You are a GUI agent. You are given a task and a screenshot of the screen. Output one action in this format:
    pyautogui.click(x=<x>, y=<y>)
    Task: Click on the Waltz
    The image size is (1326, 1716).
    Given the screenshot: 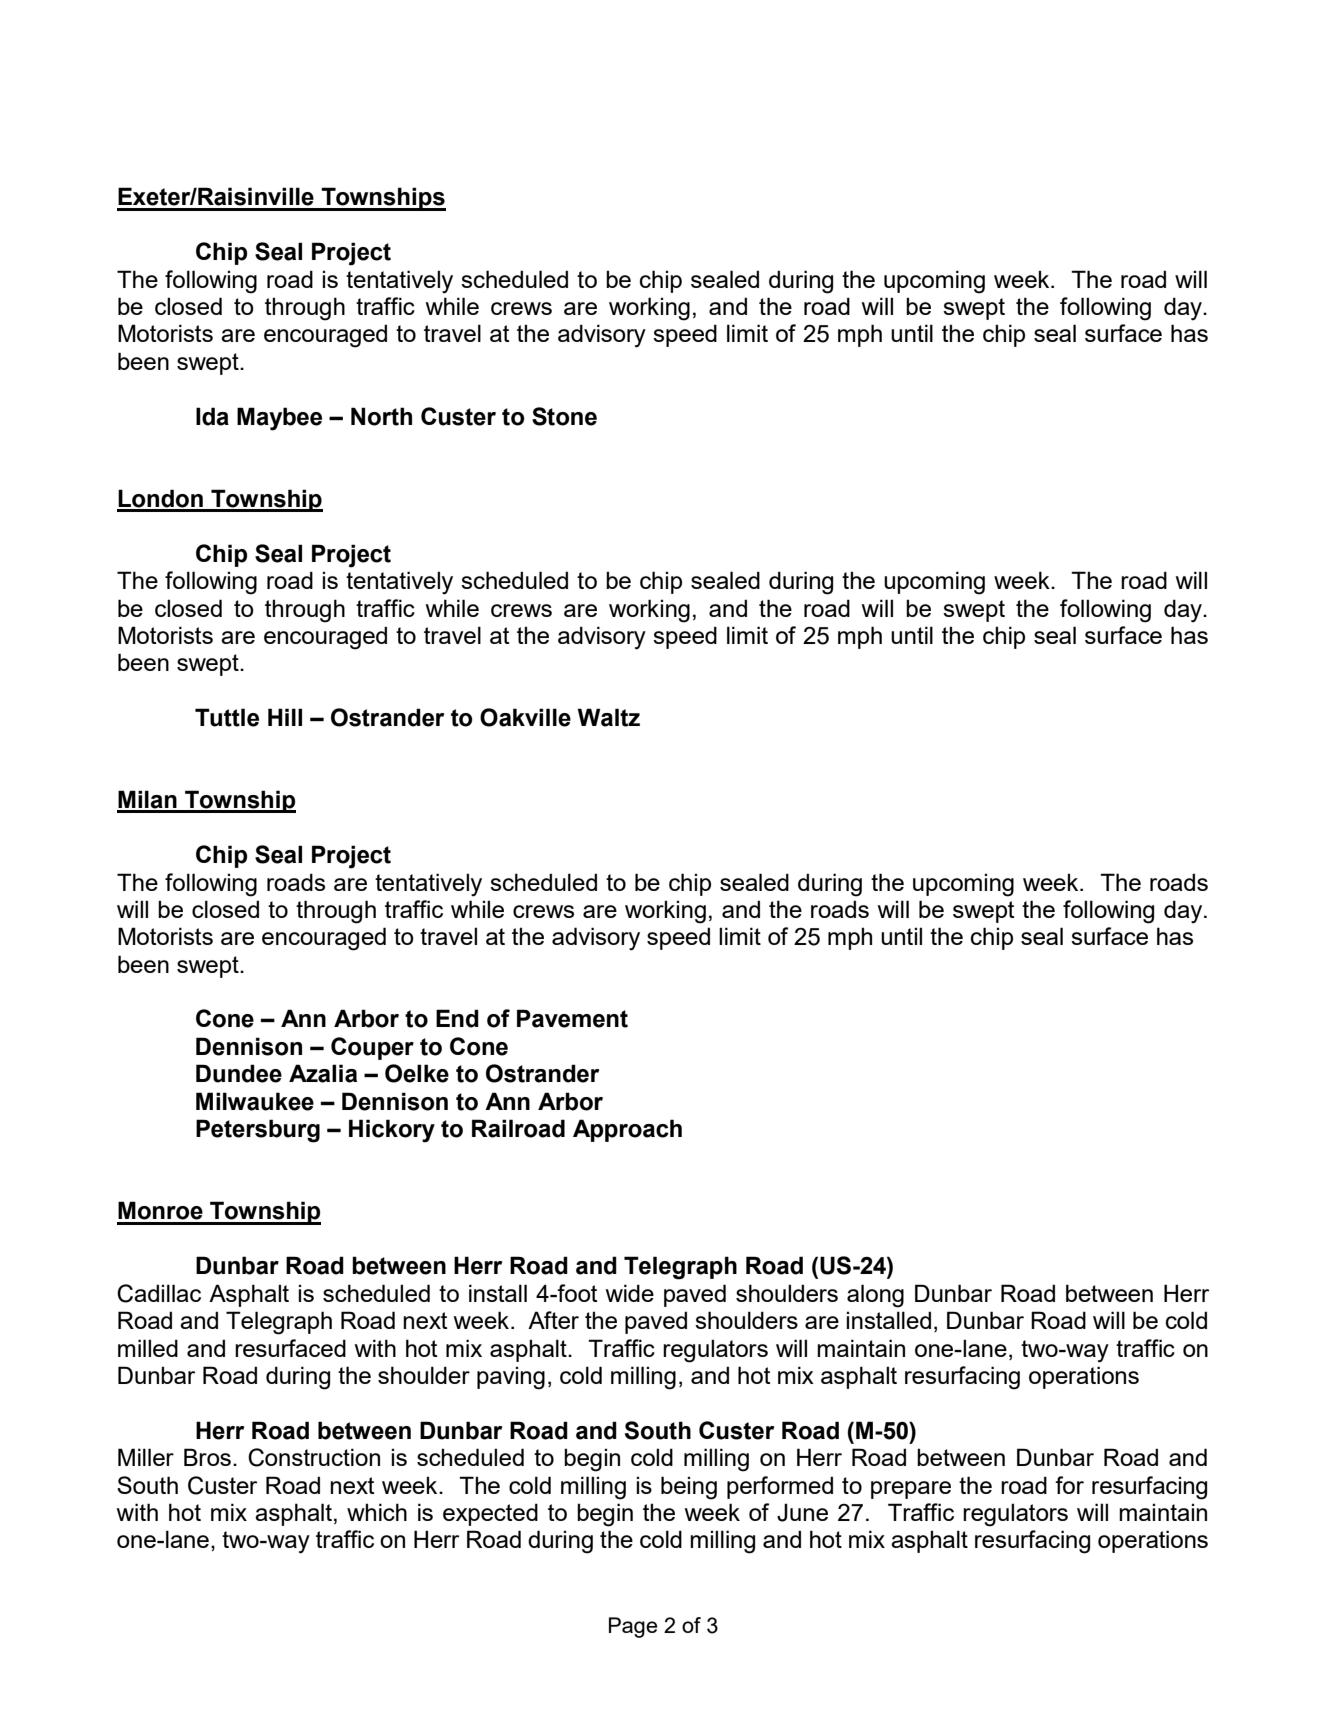 What is the action you would take?
    pyautogui.click(x=608, y=717)
